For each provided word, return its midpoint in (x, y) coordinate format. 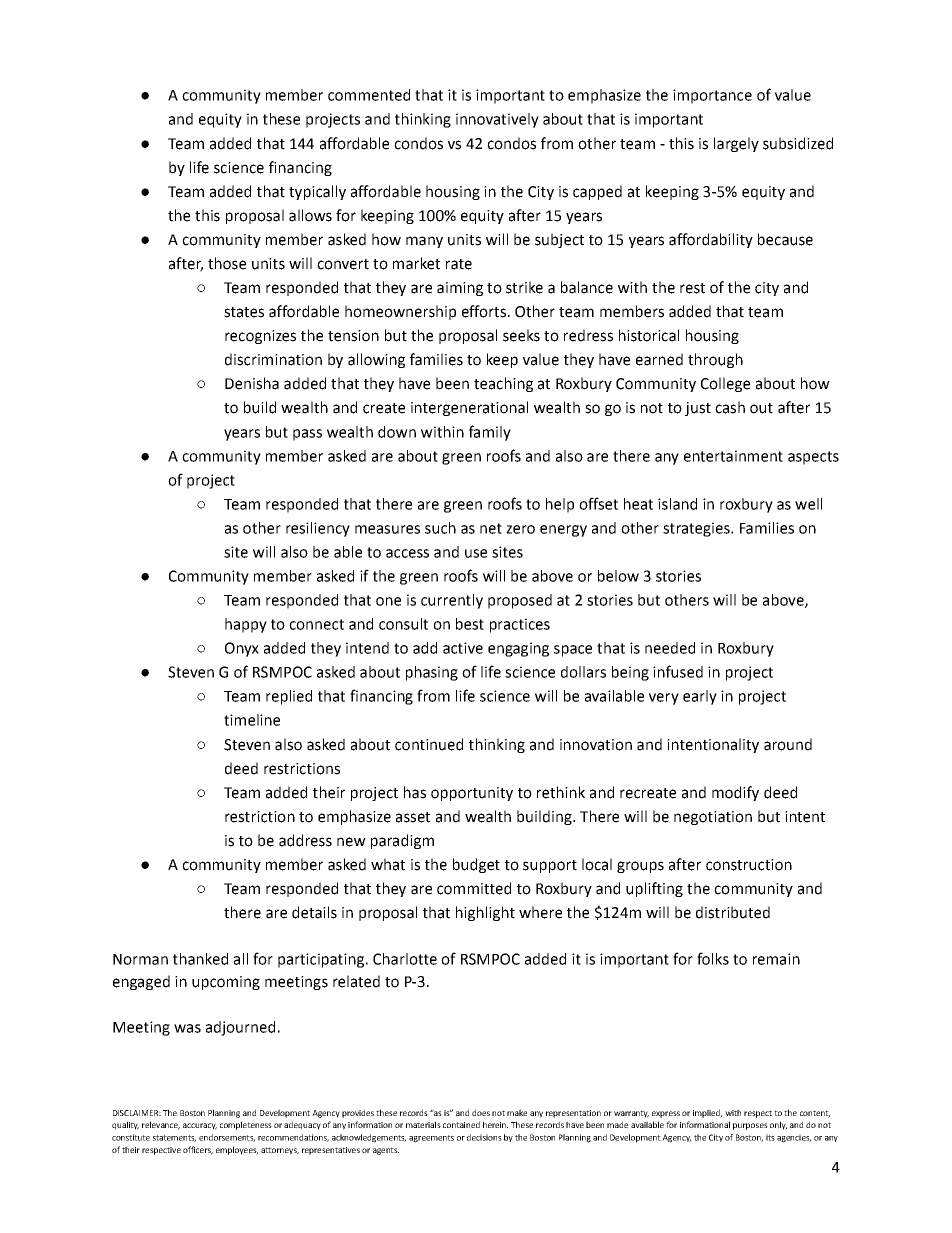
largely (736, 144)
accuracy (200, 1126)
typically (317, 192)
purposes (750, 1126)
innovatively (497, 120)
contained (461, 1124)
